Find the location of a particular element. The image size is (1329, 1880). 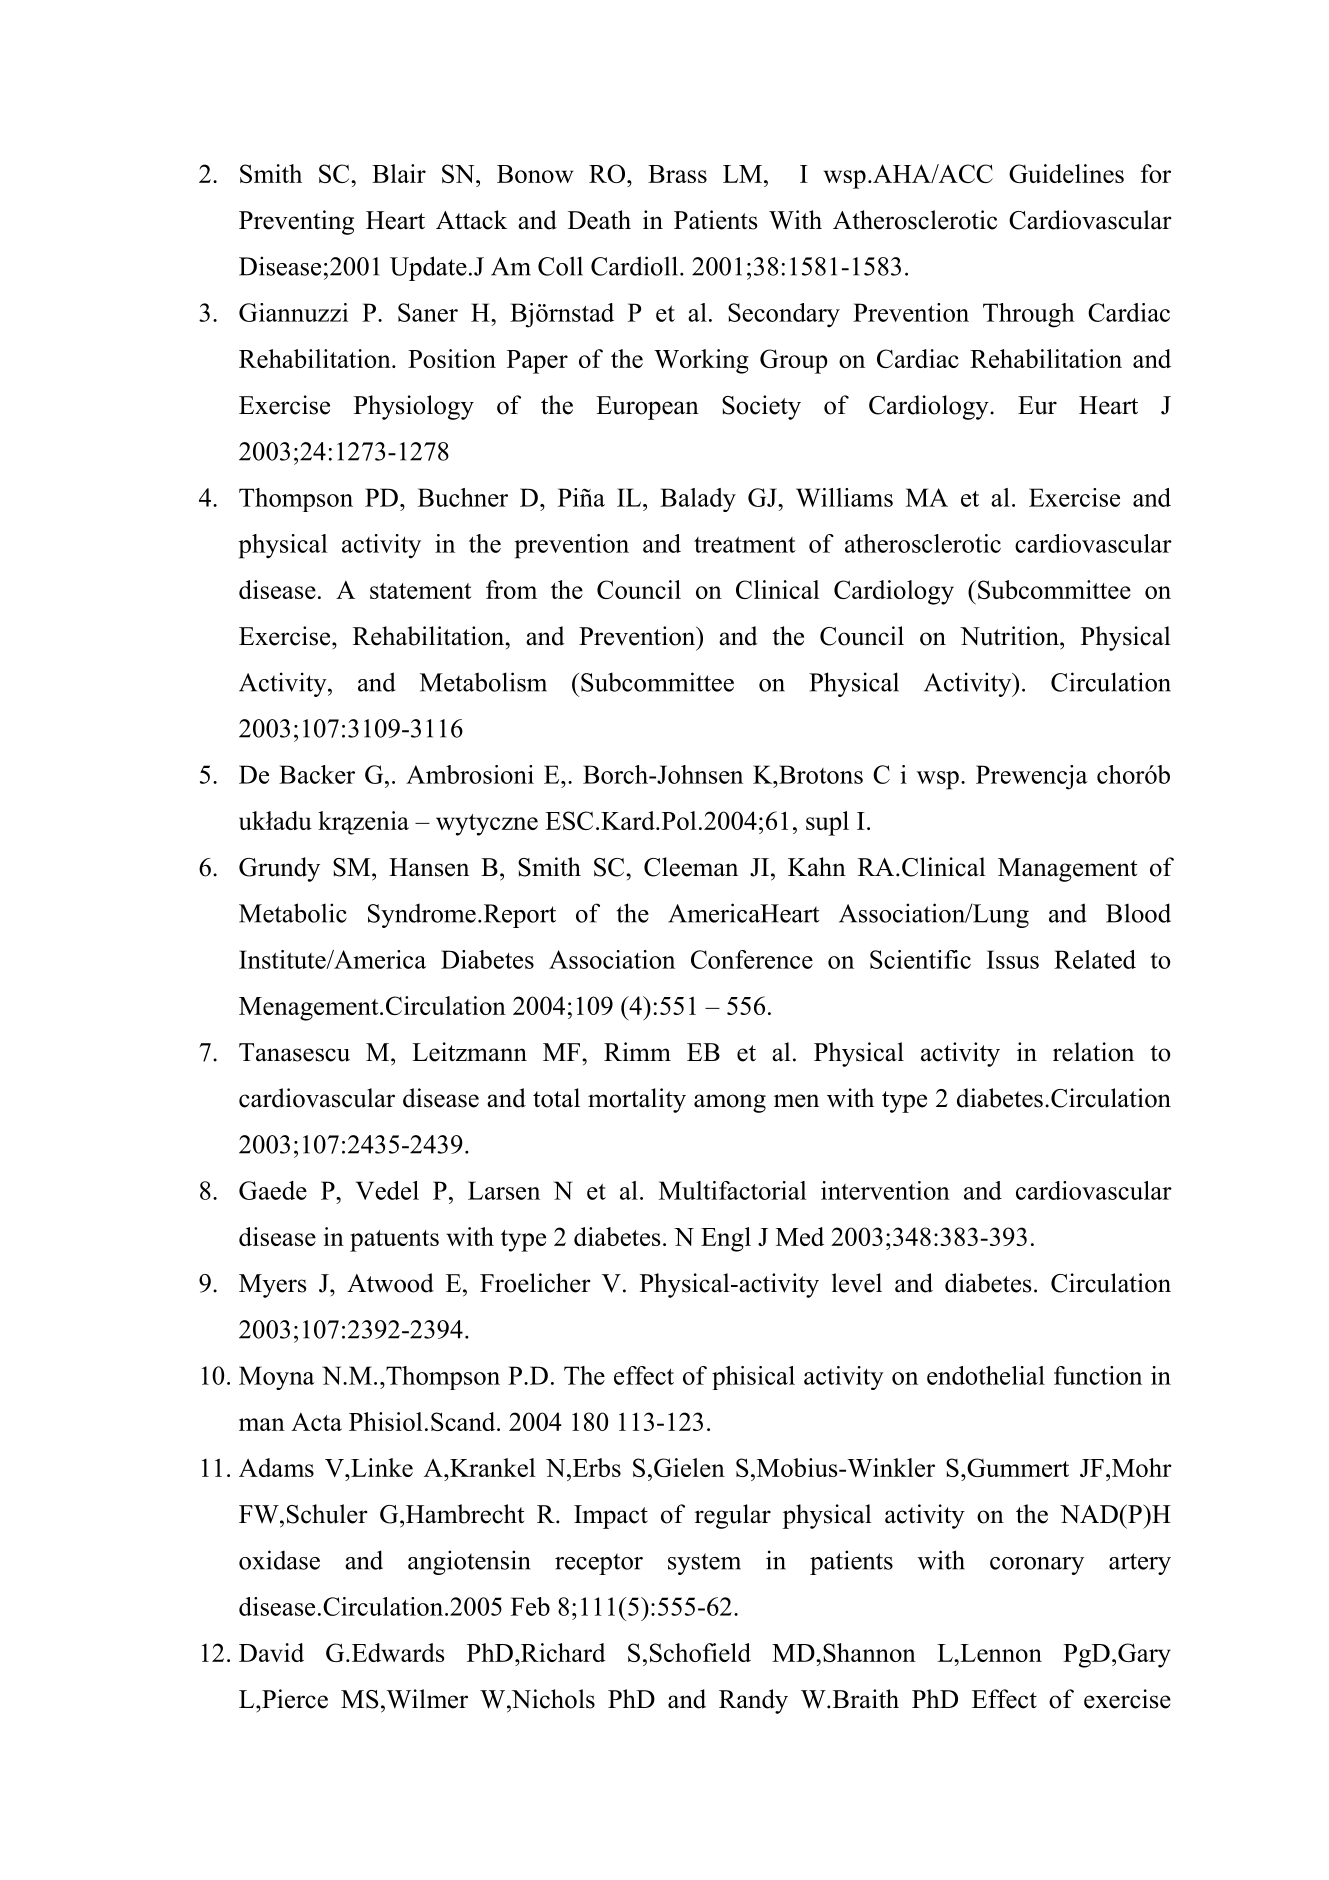

Backer is located at coordinates (317, 774).
